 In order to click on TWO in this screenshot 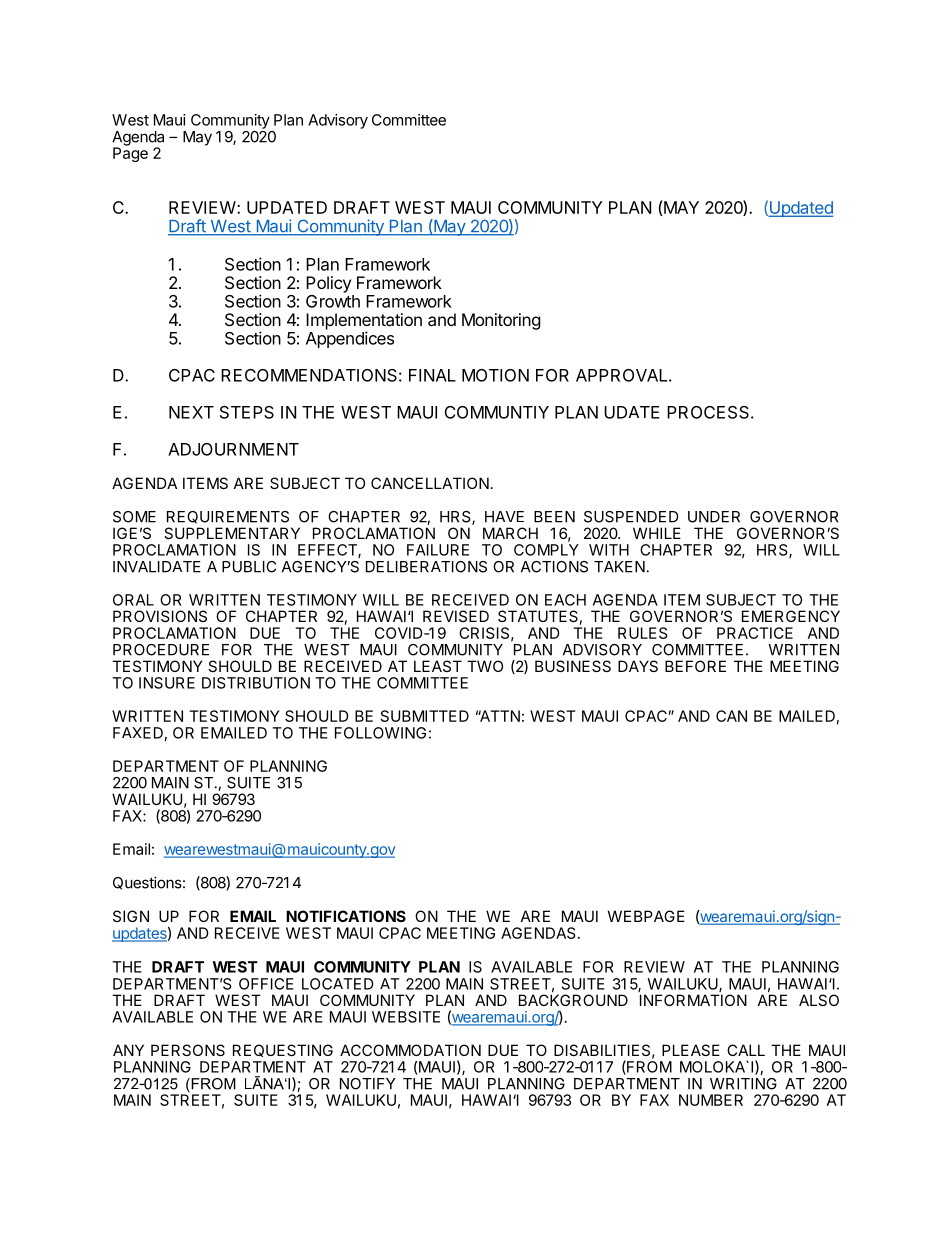, I will do `click(485, 666)`.
